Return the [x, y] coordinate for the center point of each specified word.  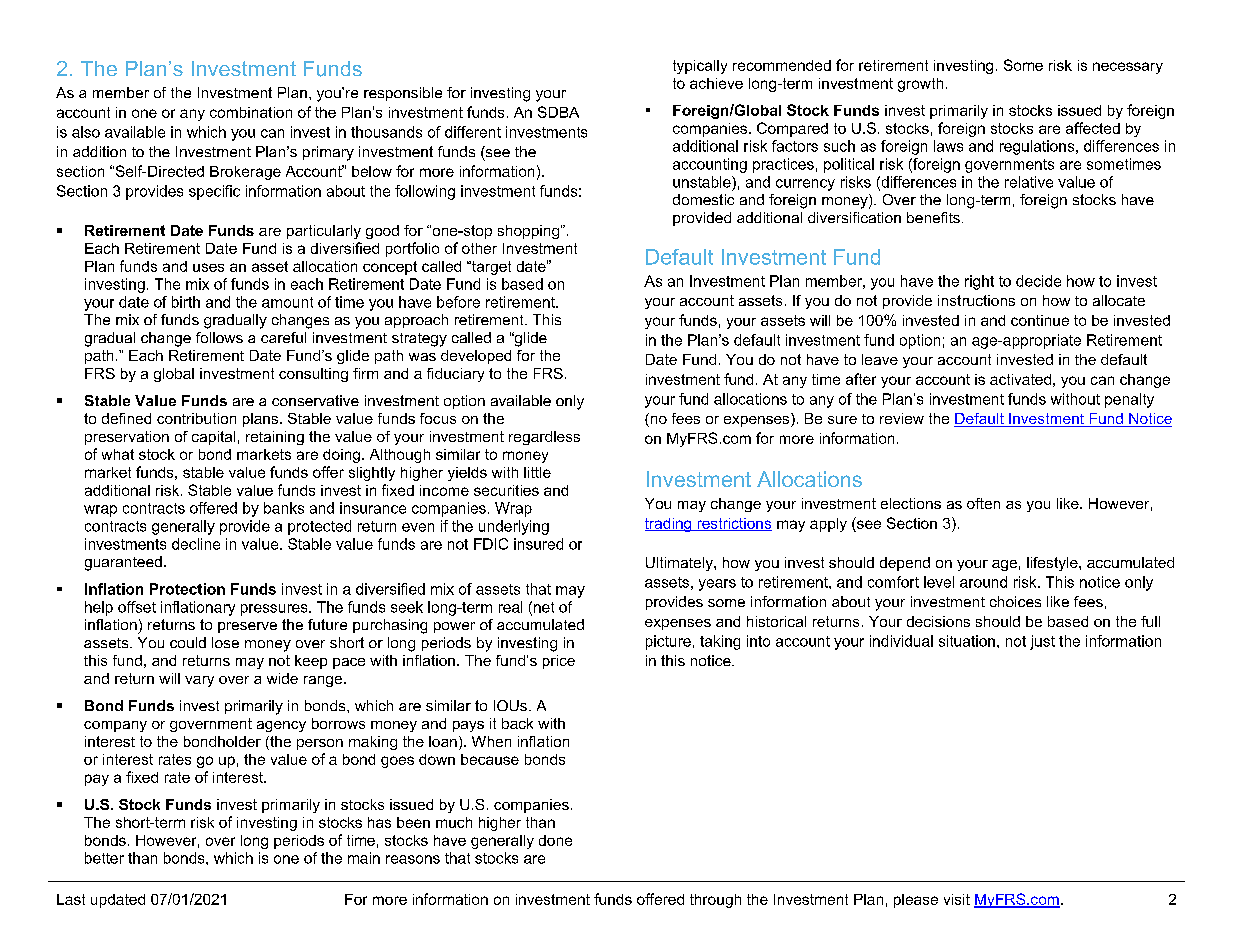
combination [251, 112]
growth [920, 85]
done [555, 840]
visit [957, 899]
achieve [716, 83]
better [104, 858]
